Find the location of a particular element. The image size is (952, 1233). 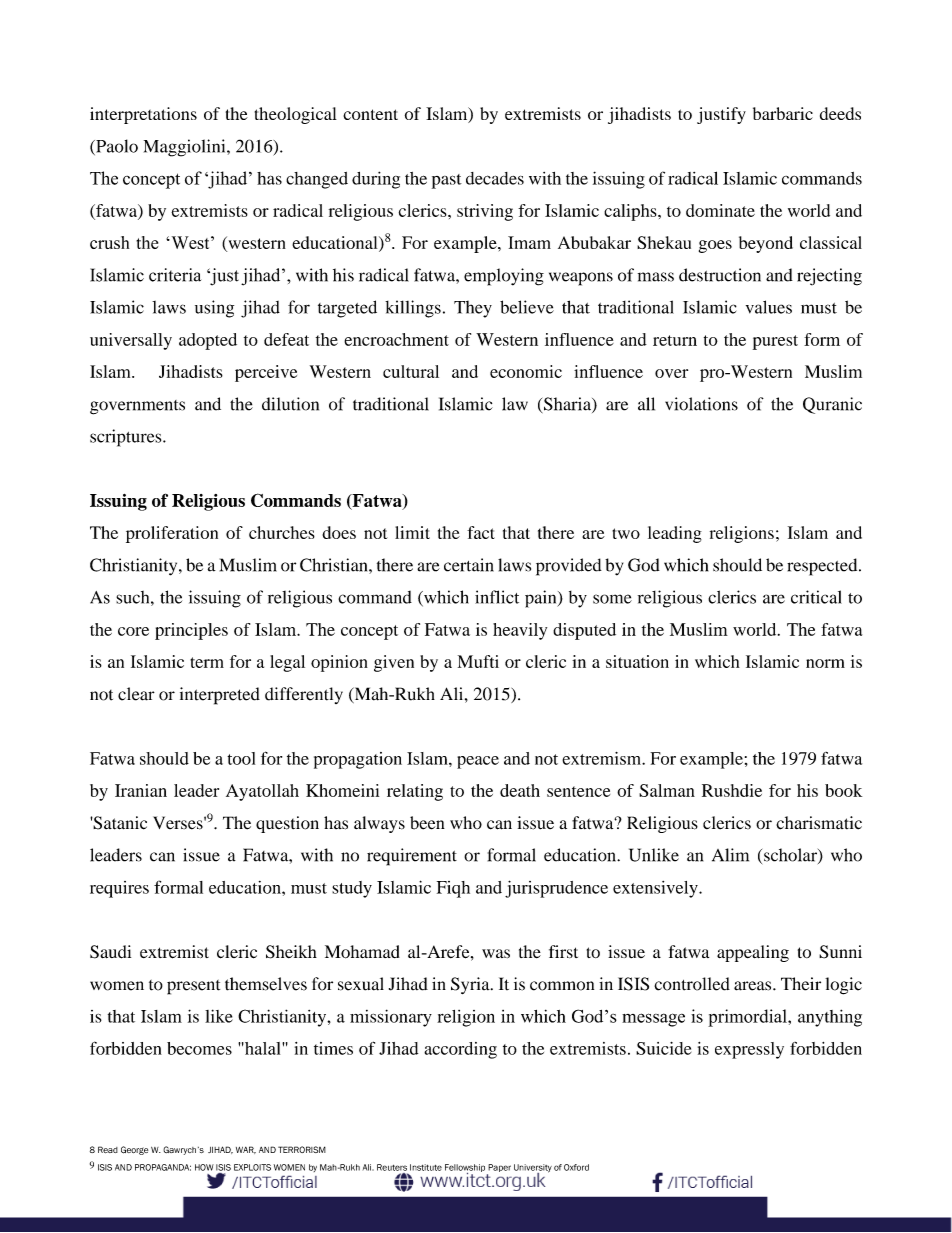

death is located at coordinates (520, 790).
